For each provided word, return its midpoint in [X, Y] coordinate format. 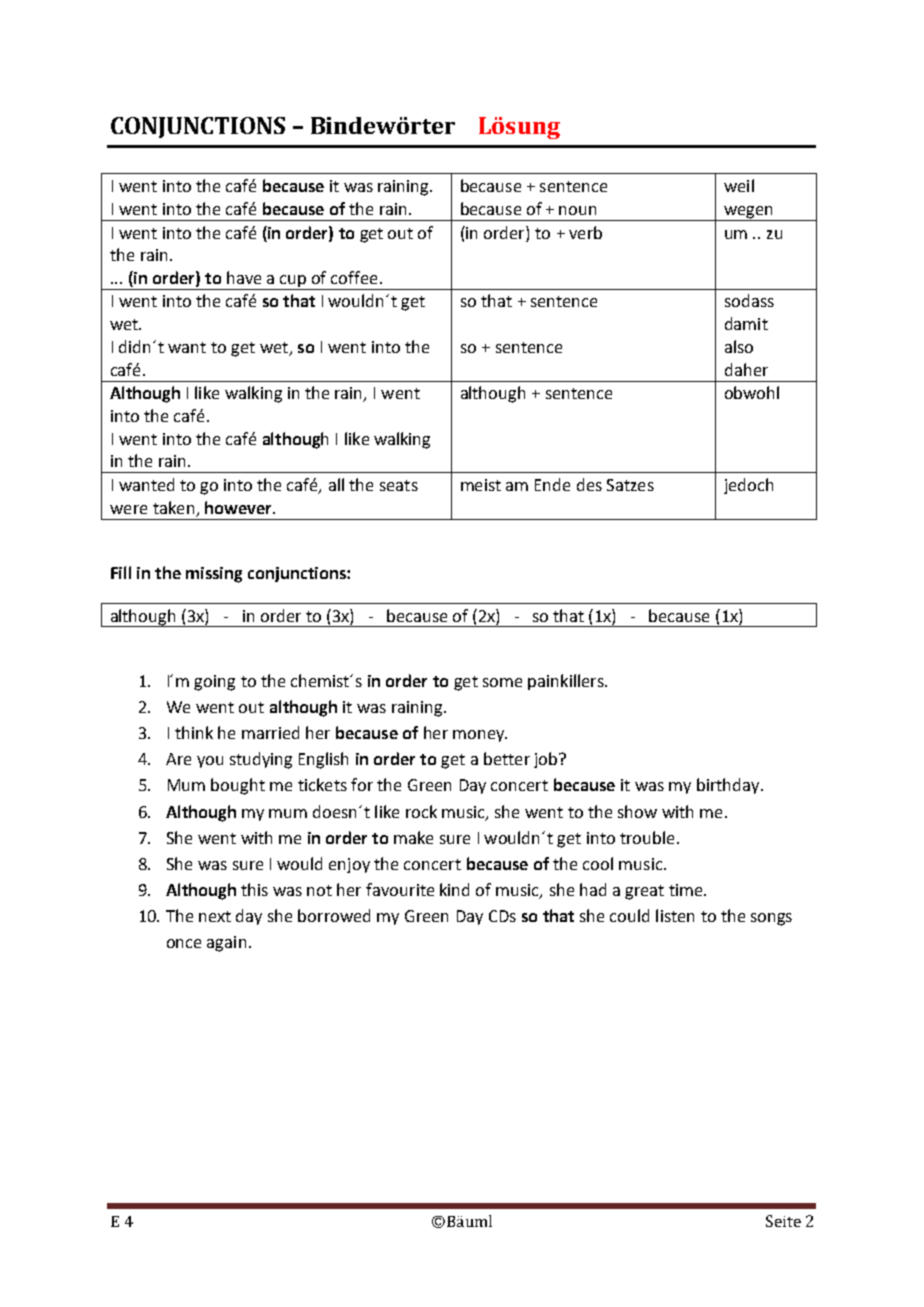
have [244, 277]
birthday [729, 786]
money [480, 736]
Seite [783, 1221]
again [226, 944]
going [214, 683]
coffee [354, 277]
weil [739, 185]
